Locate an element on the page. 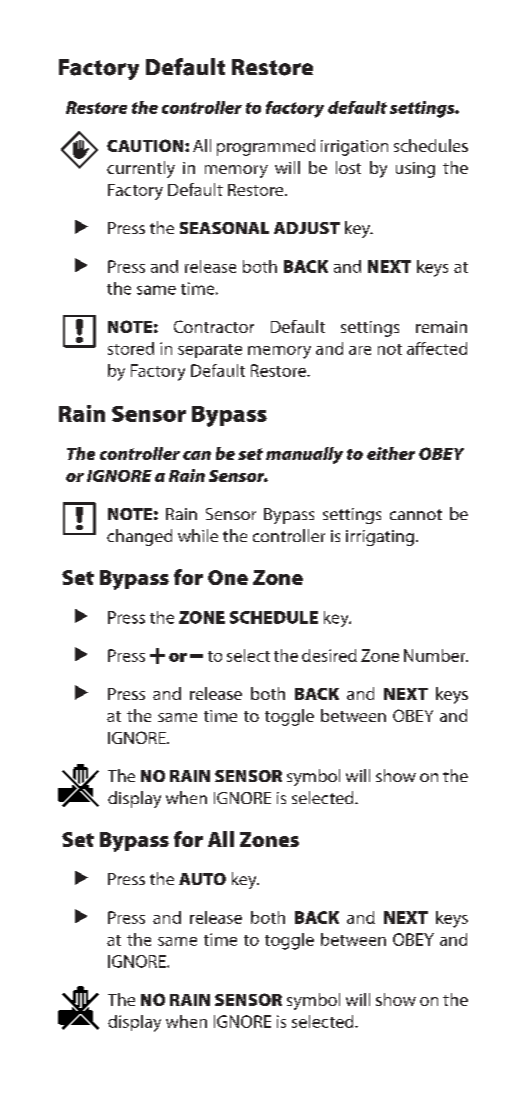  currently is located at coordinates (141, 169).
